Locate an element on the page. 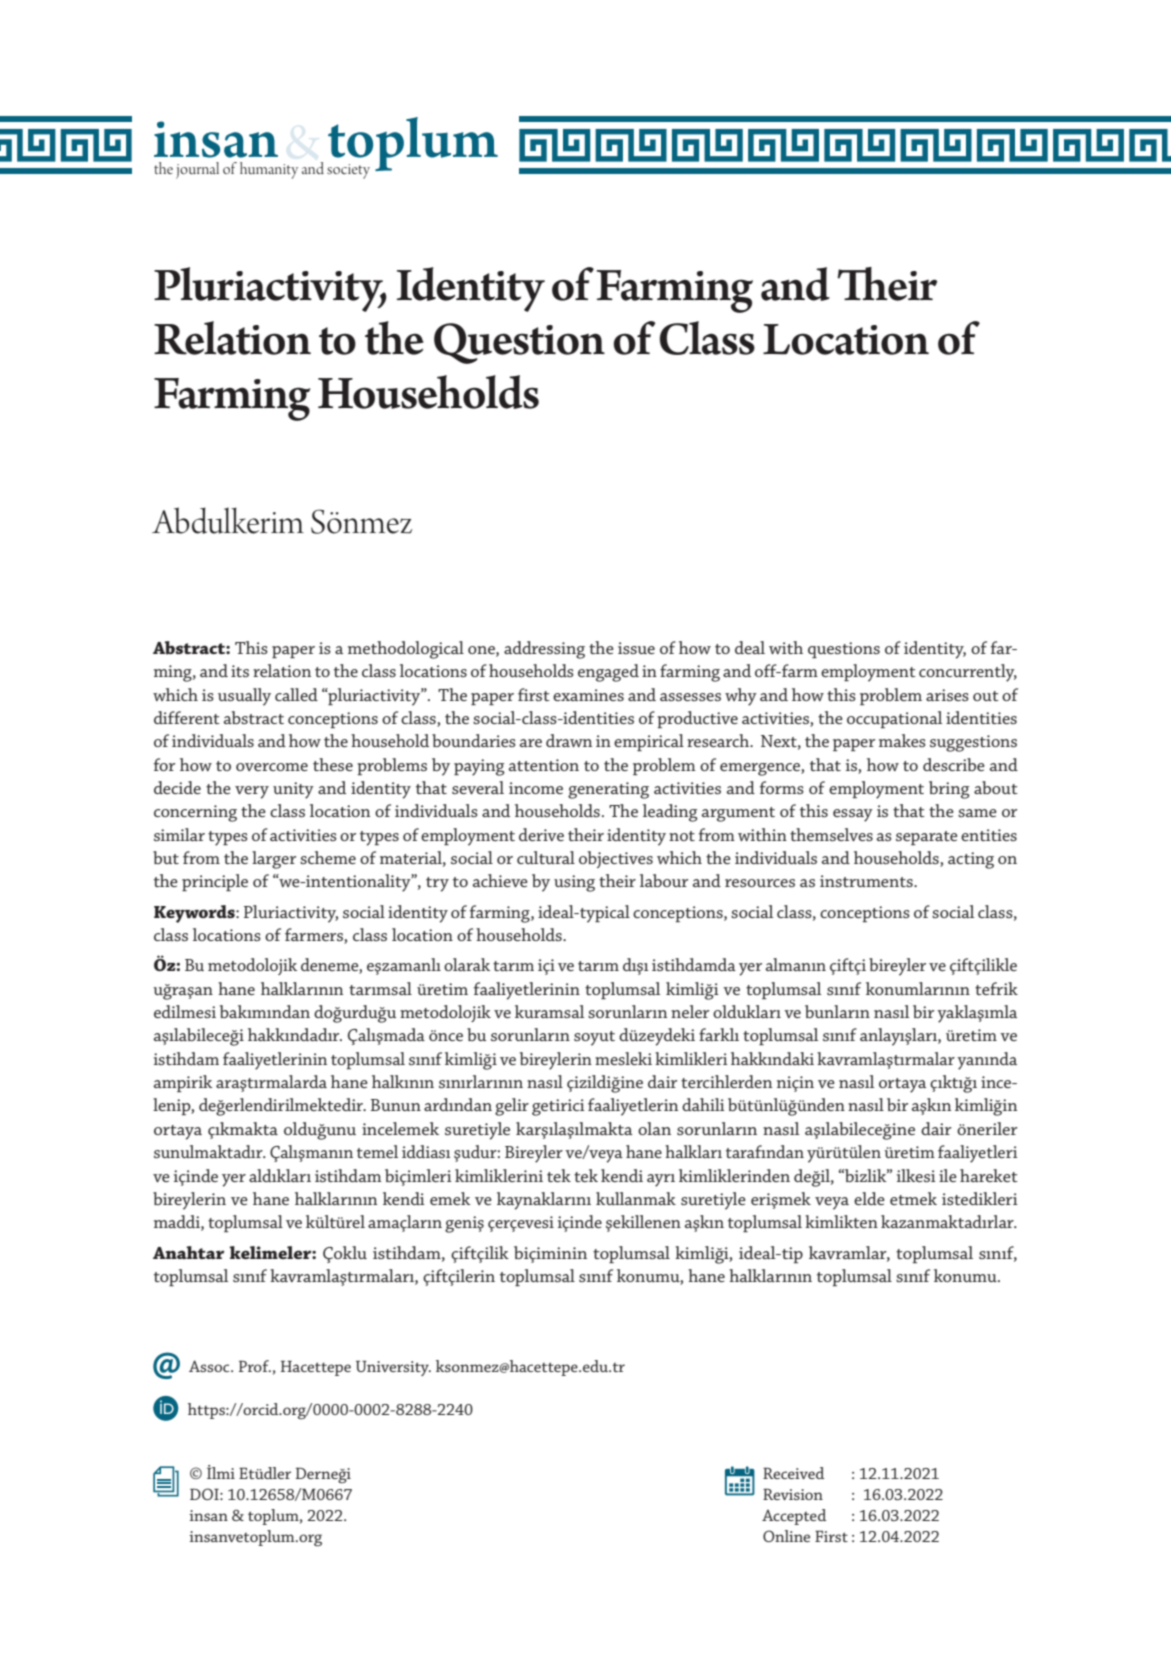  addressing is located at coordinates (544, 650).
